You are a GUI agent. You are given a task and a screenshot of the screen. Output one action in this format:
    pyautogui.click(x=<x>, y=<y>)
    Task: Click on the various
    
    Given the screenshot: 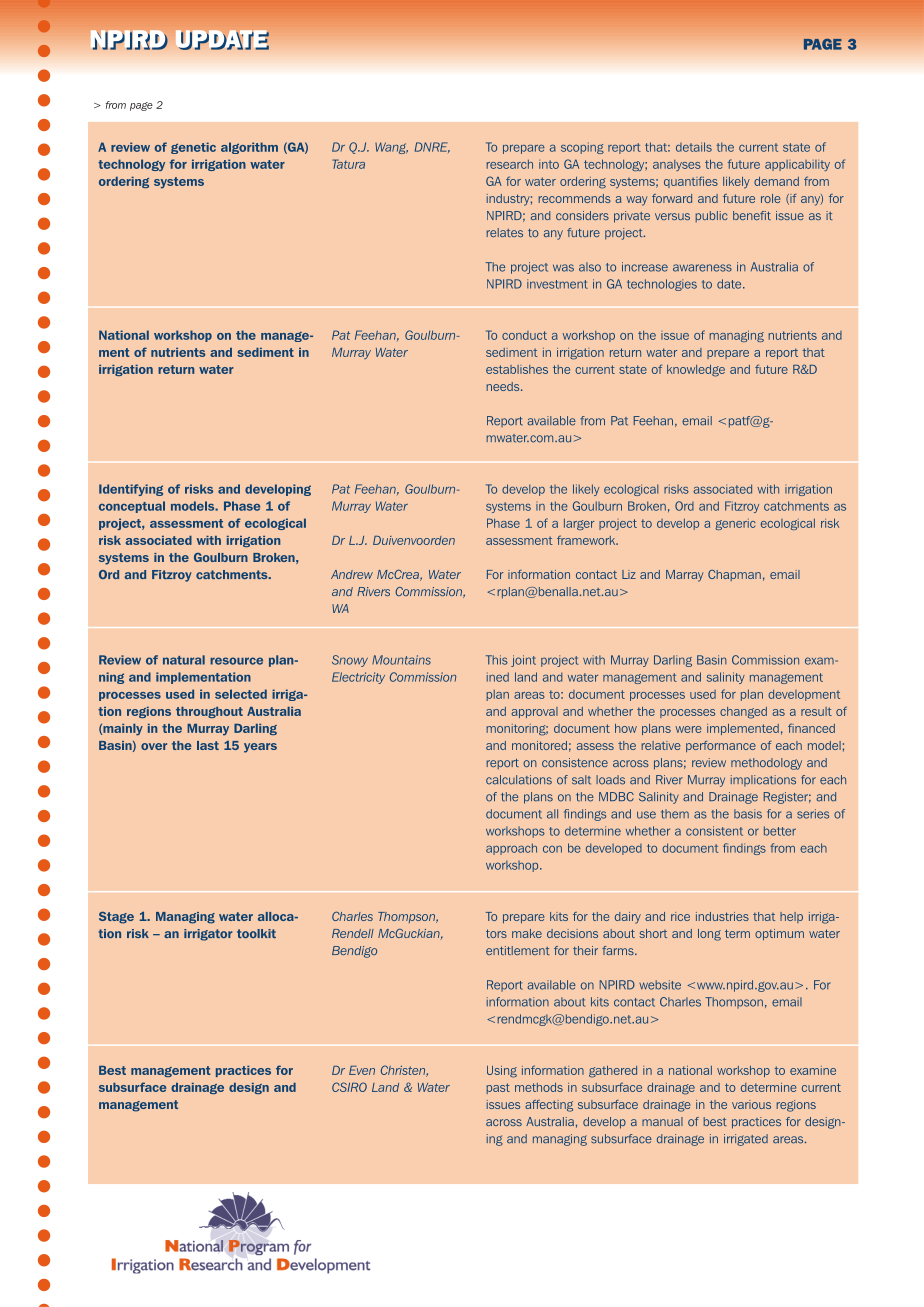 What is the action you would take?
    pyautogui.click(x=751, y=1104)
